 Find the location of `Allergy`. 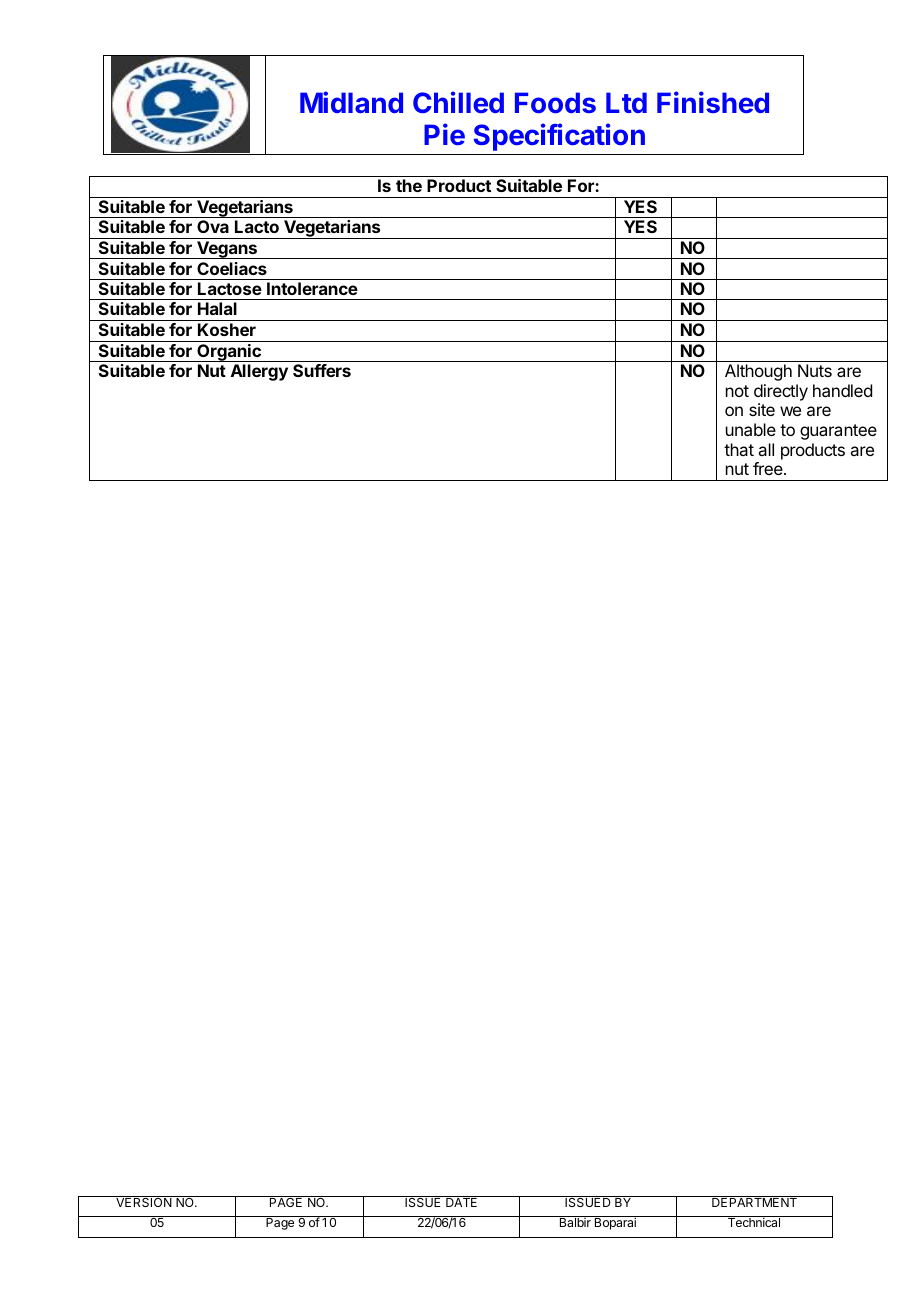

Allergy is located at coordinates (259, 372).
